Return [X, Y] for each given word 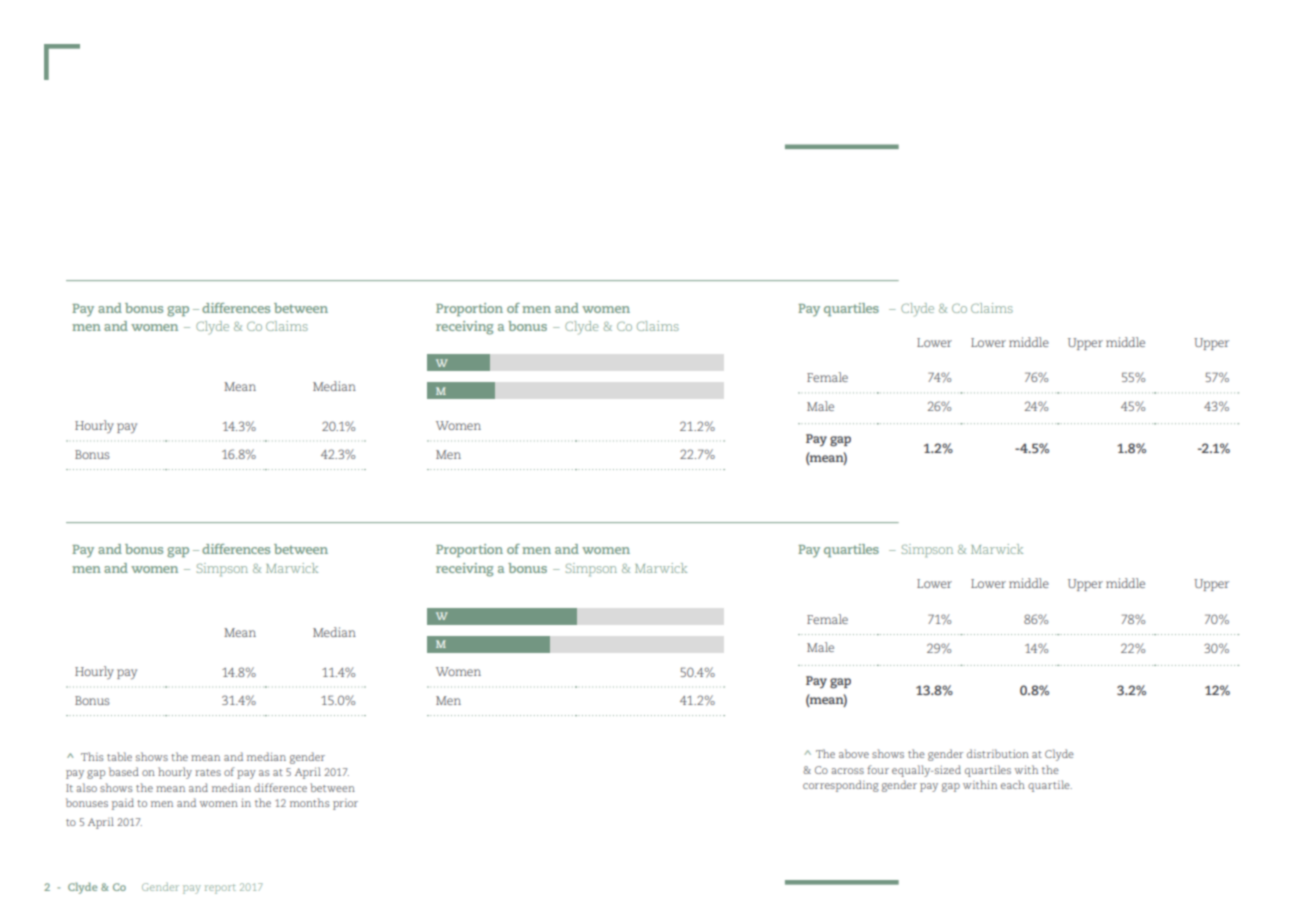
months [310, 802]
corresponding [841, 786]
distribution [998, 753]
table [119, 756]
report [220, 889]
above [854, 753]
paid [123, 804]
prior [345, 804]
